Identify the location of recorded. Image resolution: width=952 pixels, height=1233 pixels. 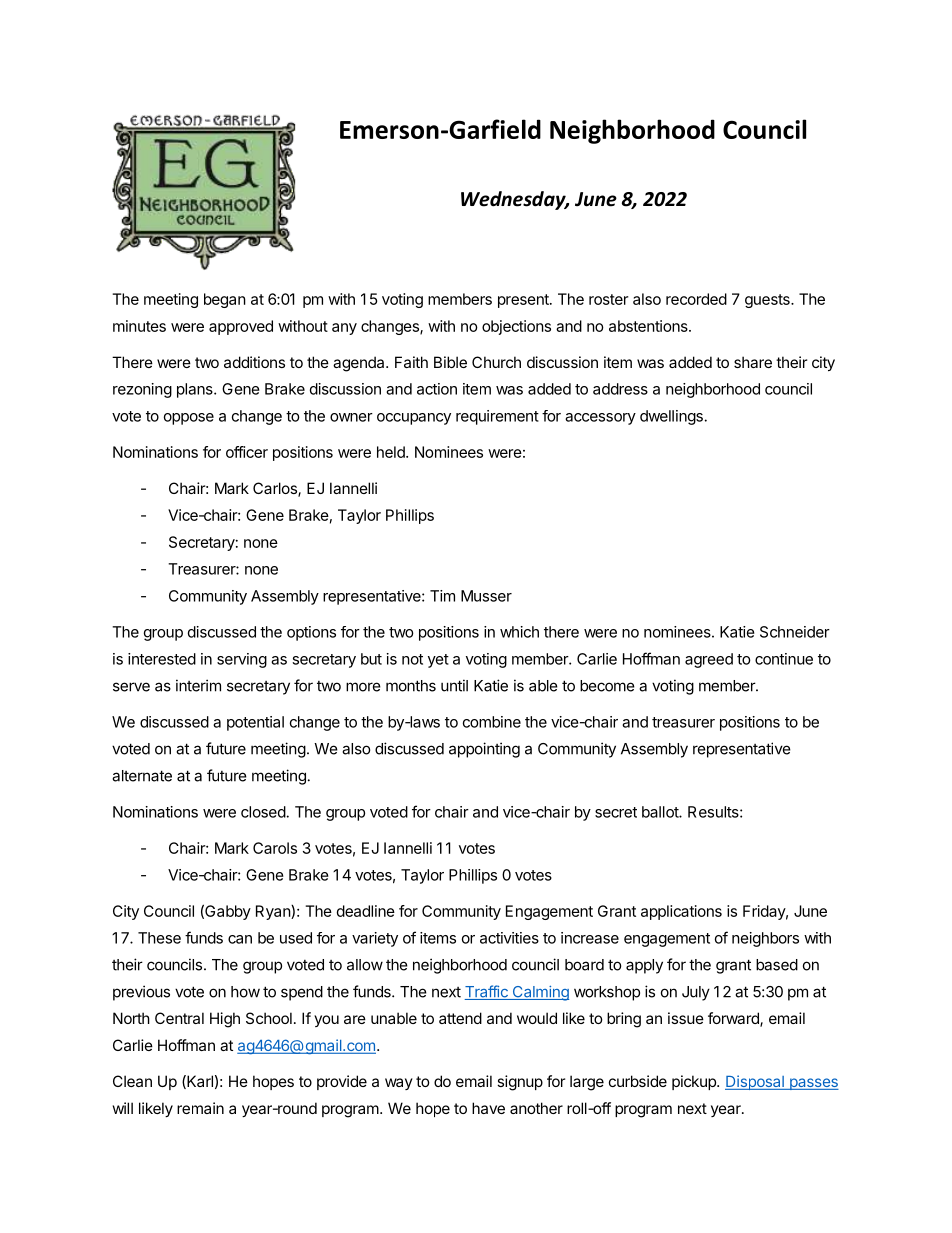
(696, 299).
